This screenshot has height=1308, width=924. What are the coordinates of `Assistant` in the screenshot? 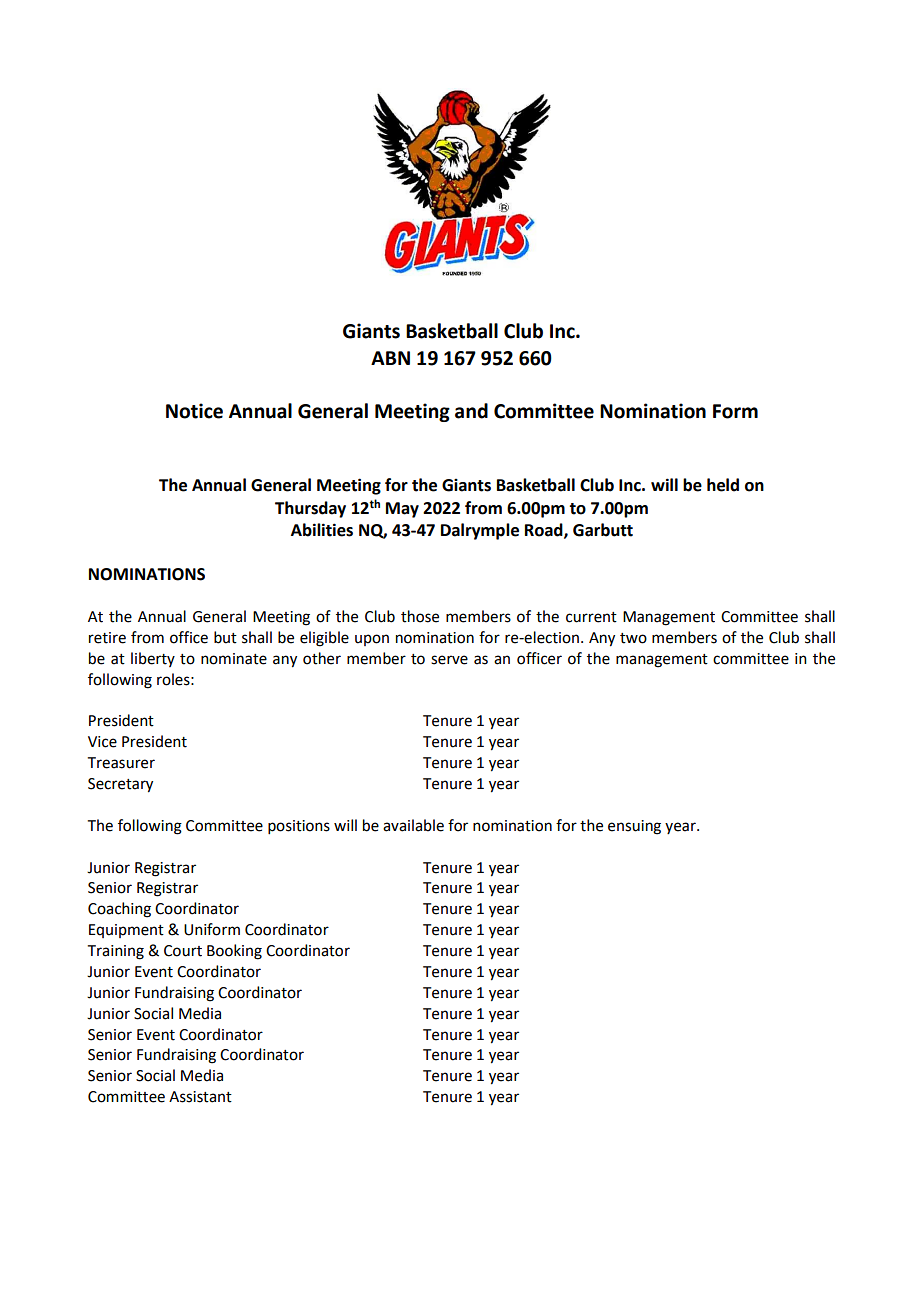 It's located at (200, 1097).
